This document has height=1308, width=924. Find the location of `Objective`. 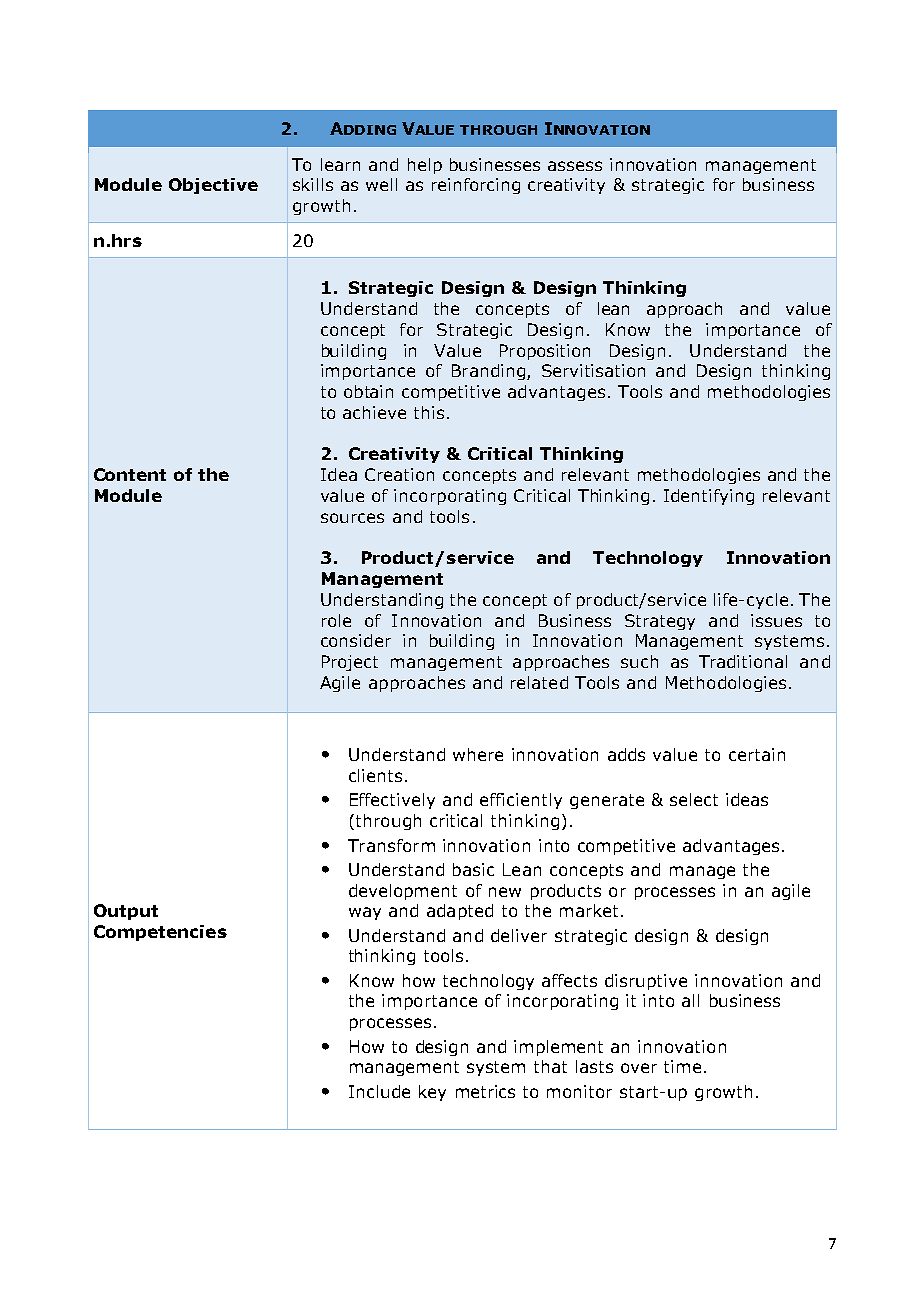

Objective is located at coordinates (213, 186).
